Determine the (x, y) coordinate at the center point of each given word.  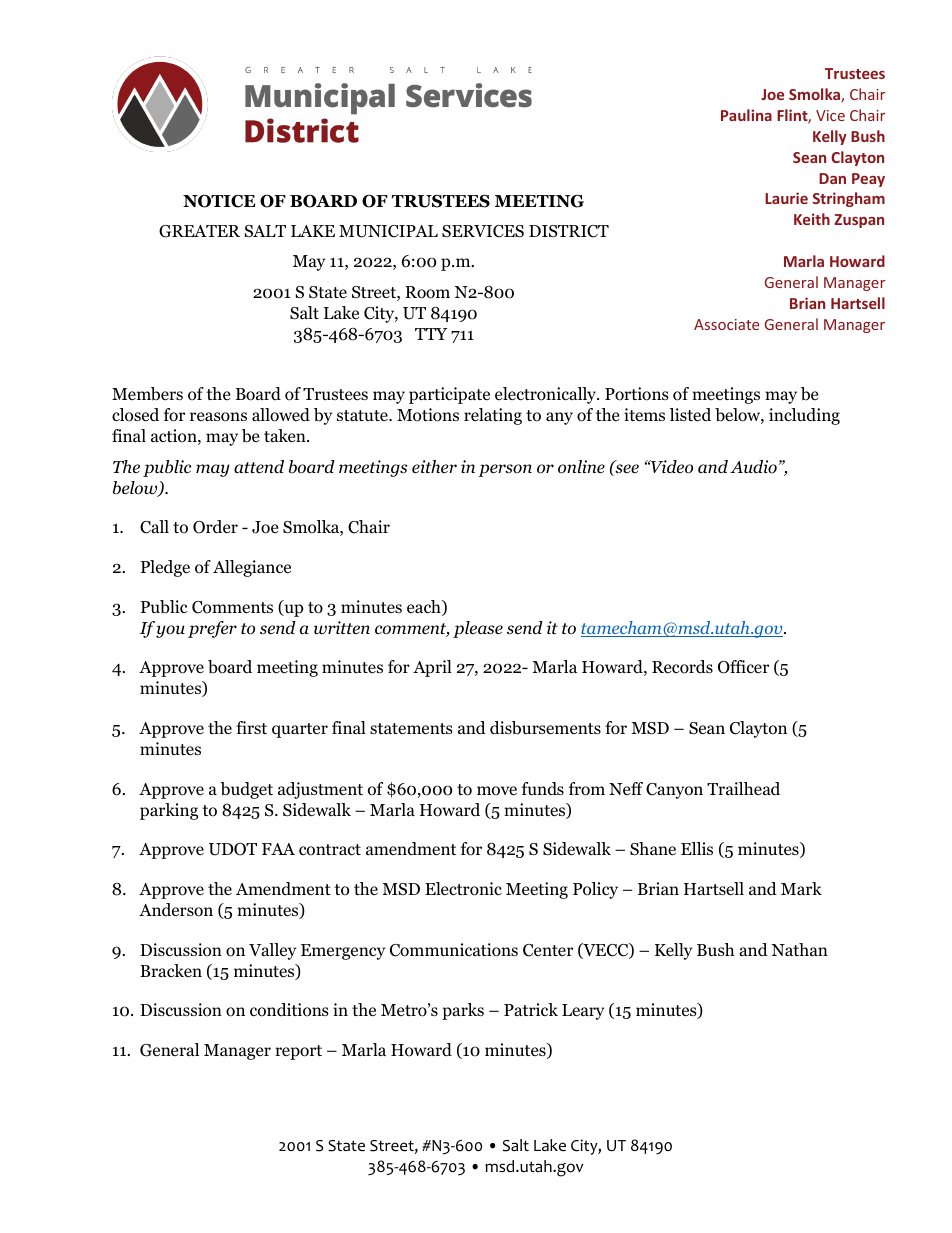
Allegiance (252, 568)
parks (463, 1011)
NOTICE (219, 201)
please (478, 629)
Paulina (746, 115)
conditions (289, 1010)
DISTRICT (569, 231)
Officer (743, 667)
